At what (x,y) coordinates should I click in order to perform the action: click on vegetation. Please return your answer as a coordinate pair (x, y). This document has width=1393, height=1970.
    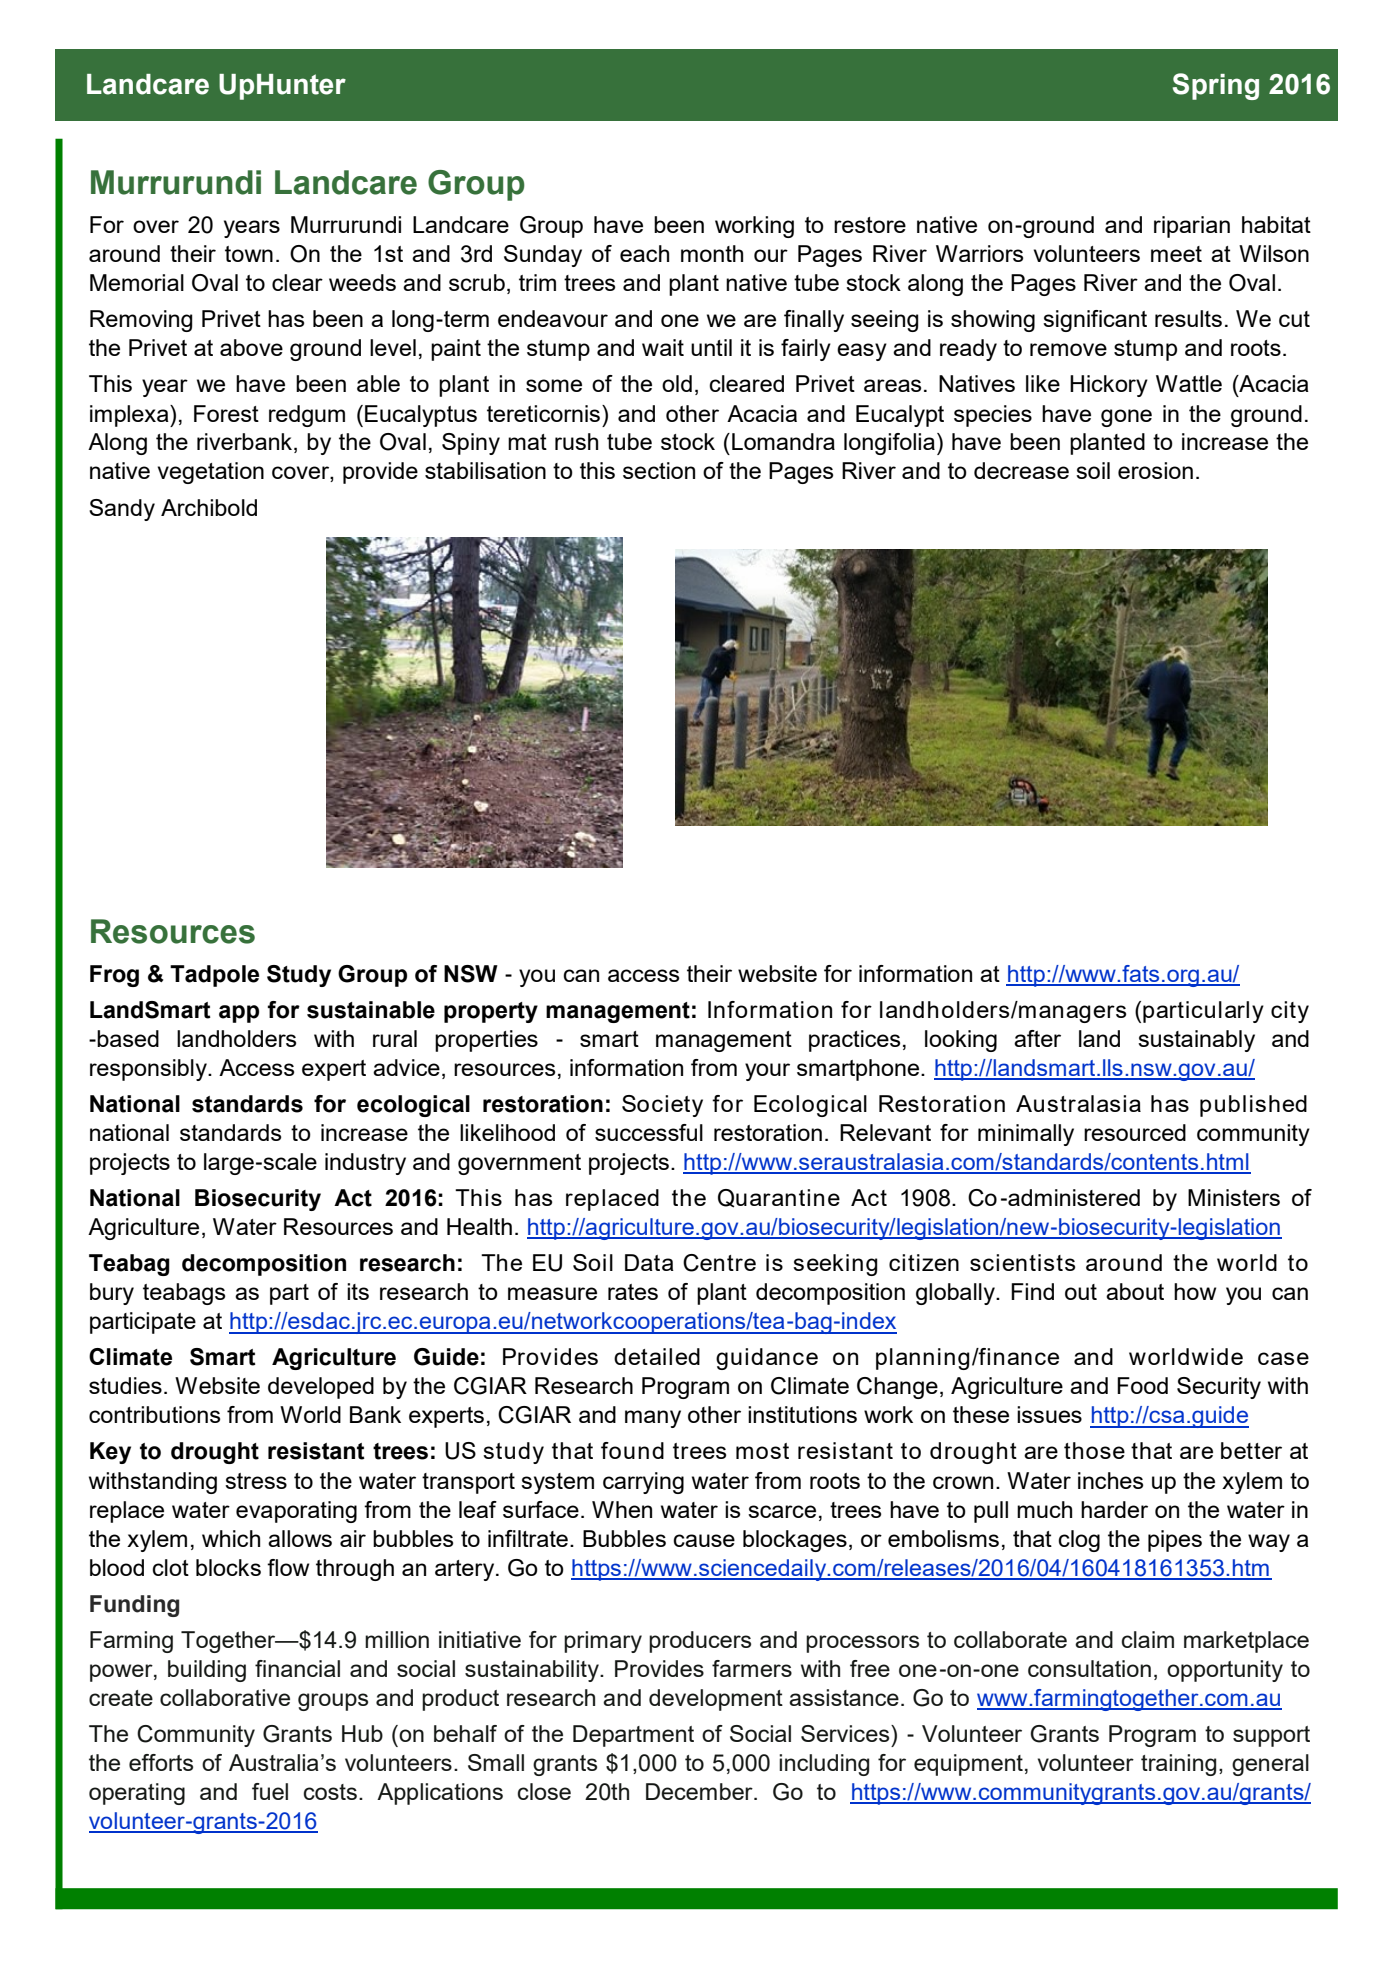
    Looking at the image, I should click on (211, 473).
